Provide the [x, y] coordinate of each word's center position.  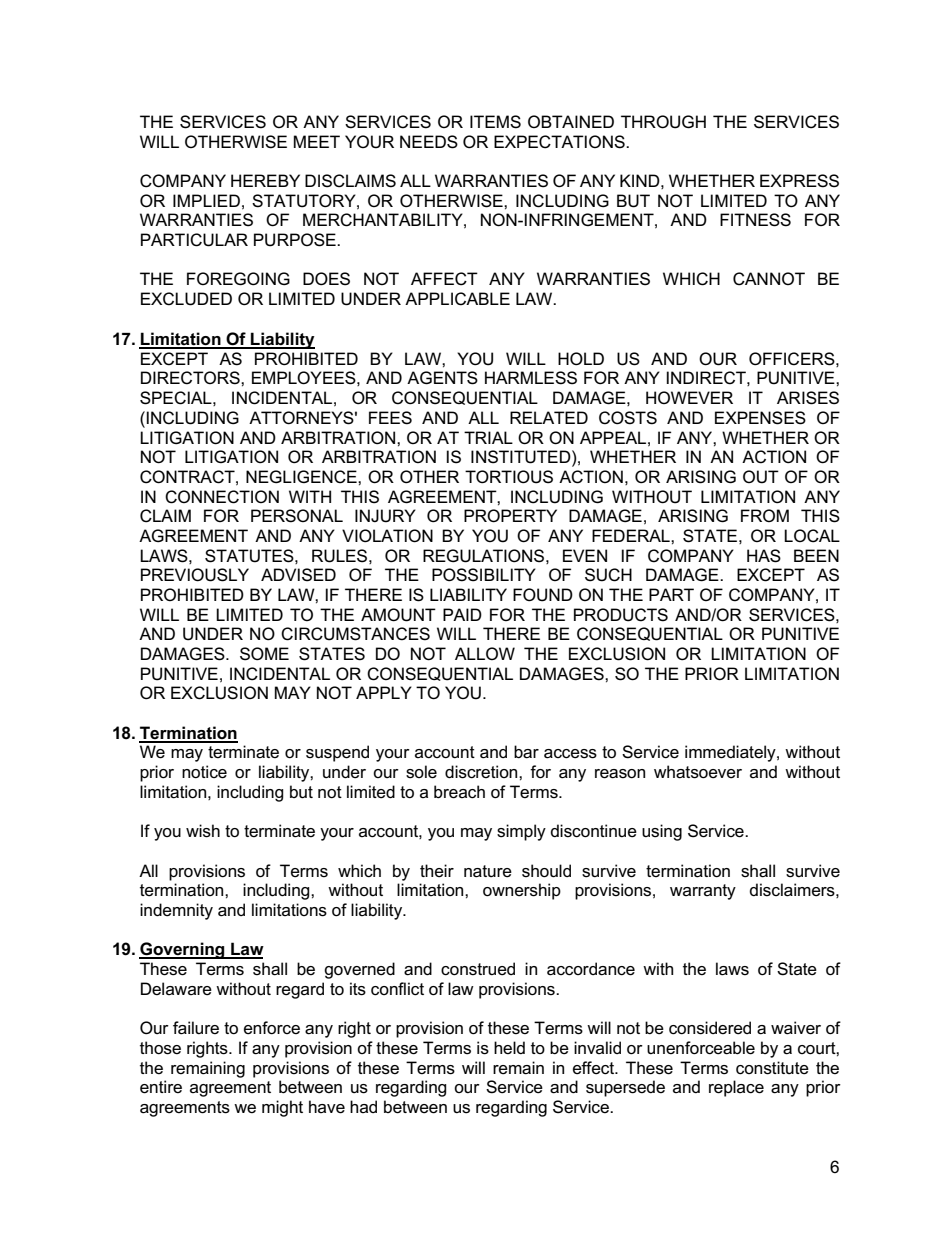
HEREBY [265, 180]
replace [736, 1088]
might [282, 1108]
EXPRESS [799, 181]
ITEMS [495, 122]
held [509, 1047]
